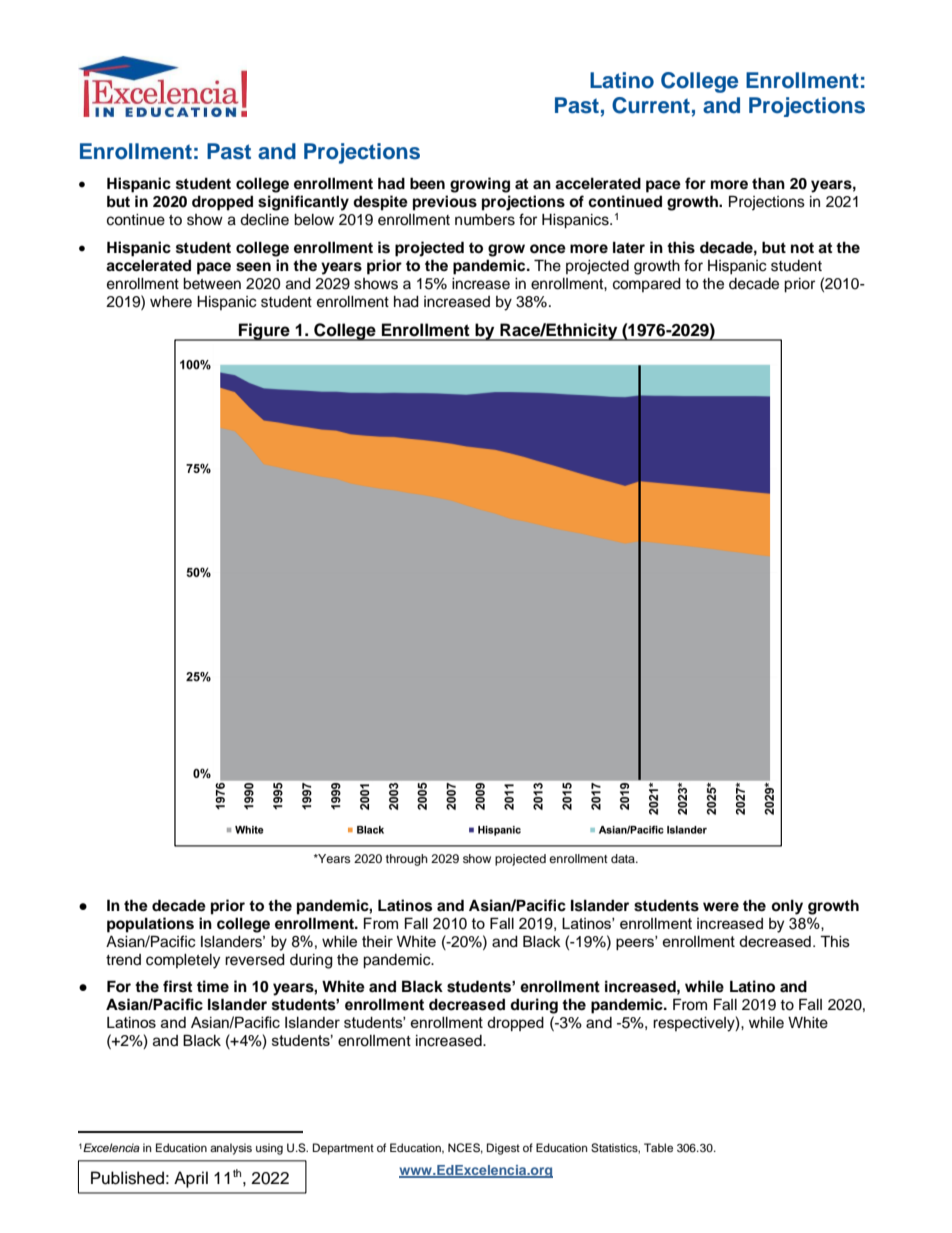 The image size is (952, 1233). Describe the element at coordinates (503, 1149) in the screenshot. I see `Digest` at that location.
